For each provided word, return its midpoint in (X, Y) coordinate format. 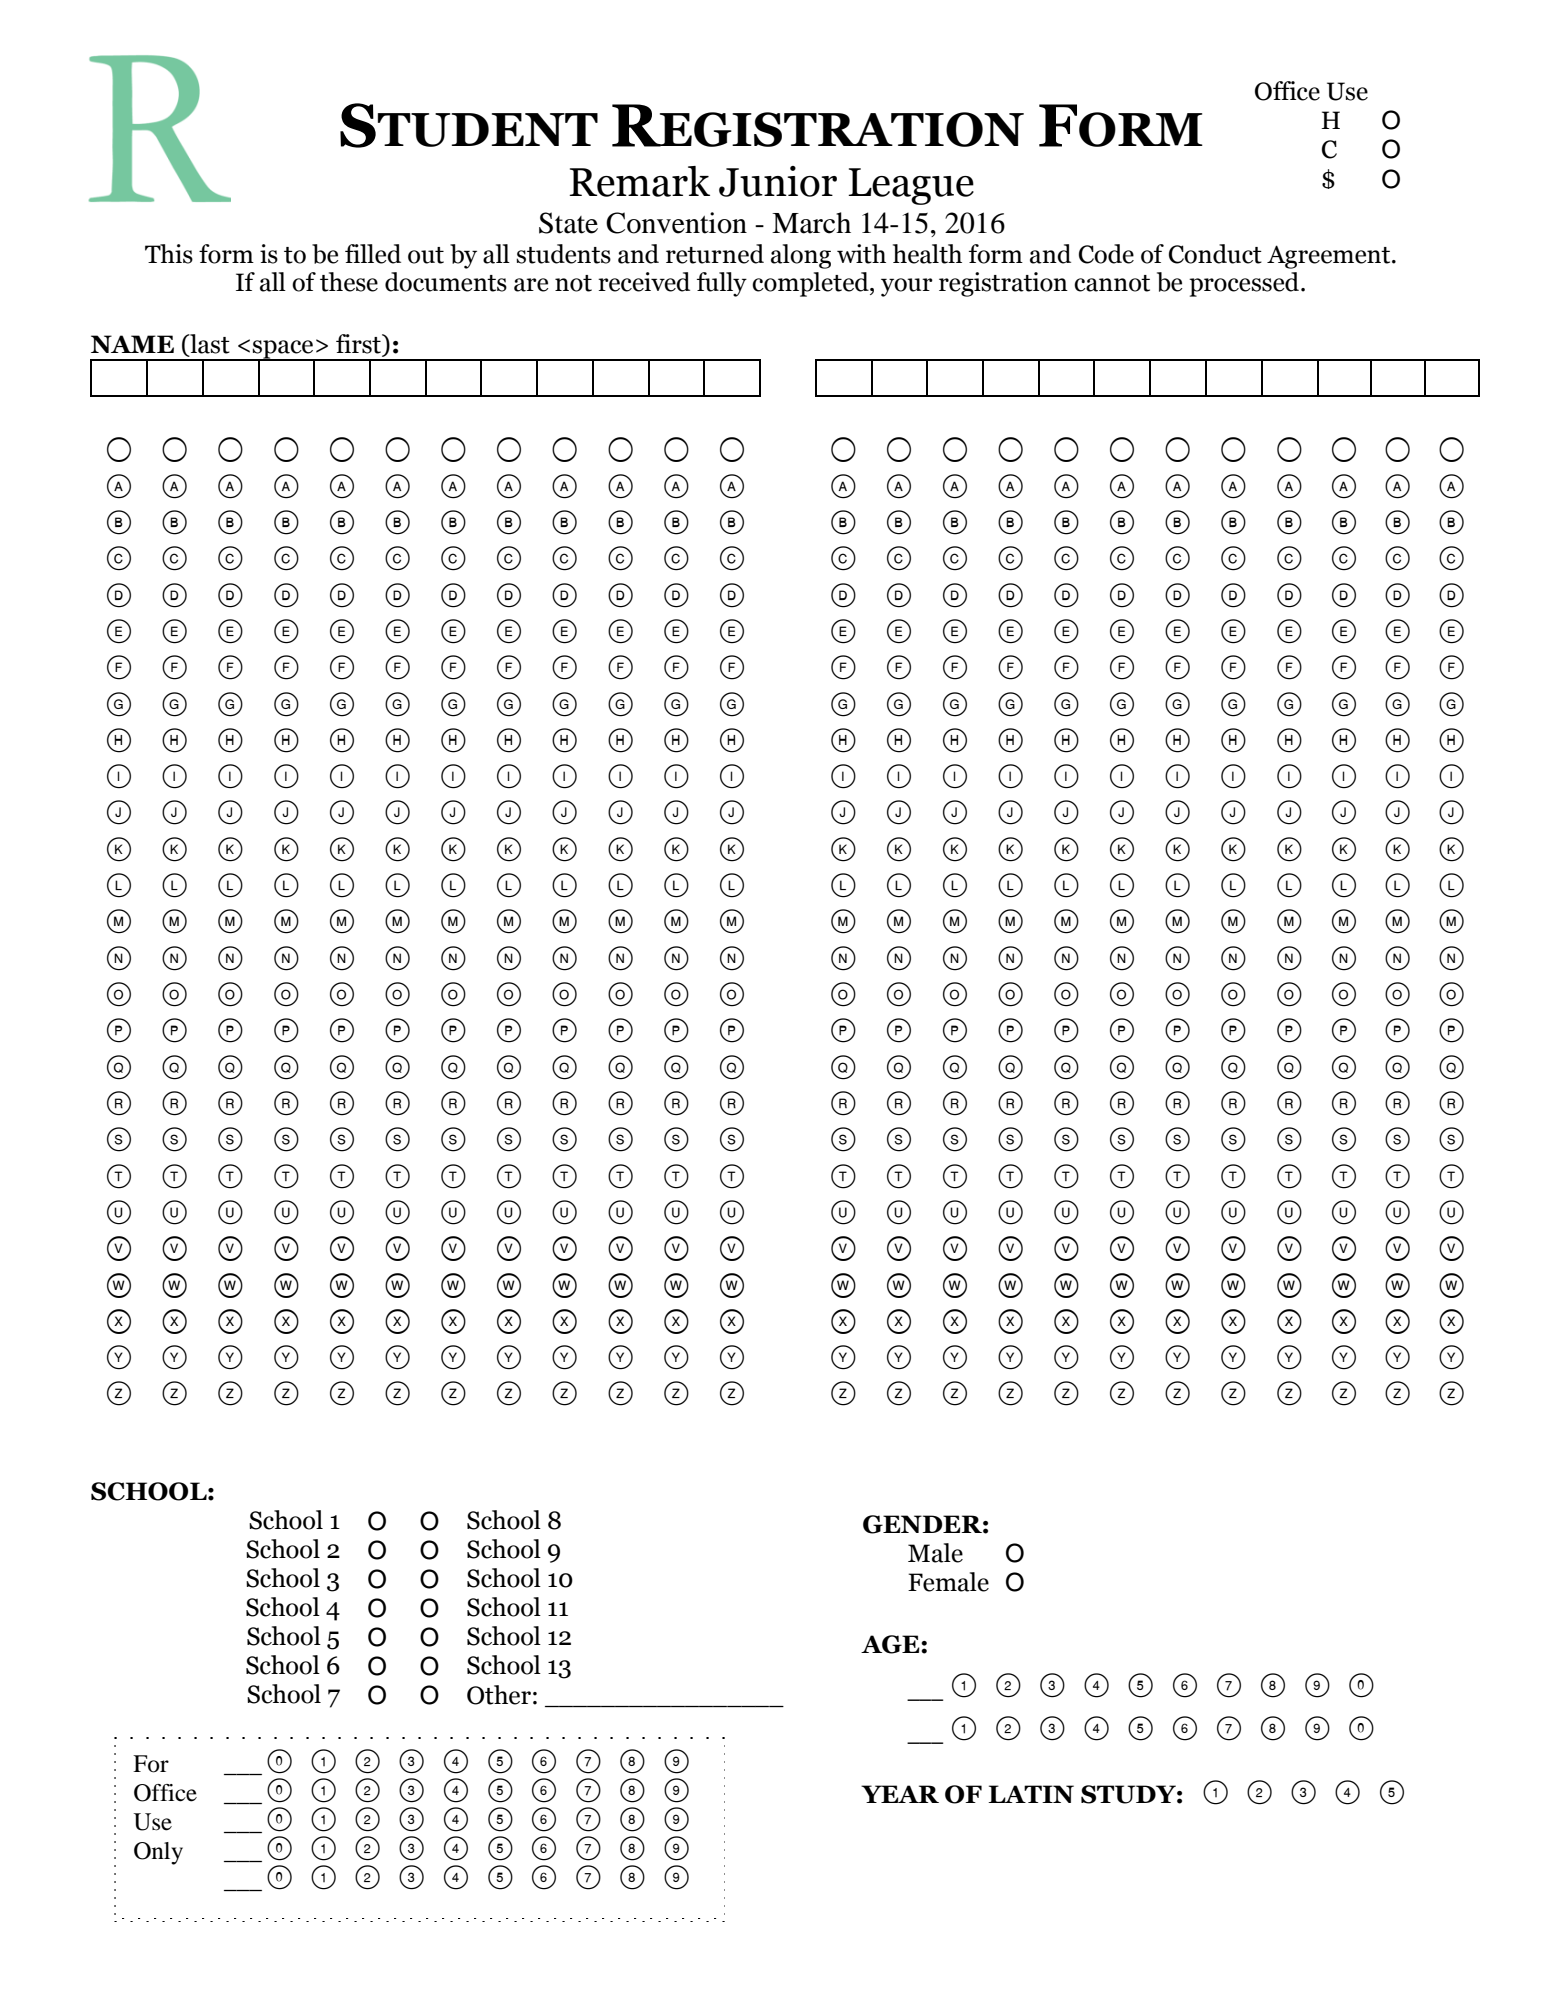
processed (1245, 284)
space (283, 350)
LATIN (1031, 1794)
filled (373, 254)
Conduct (1215, 254)
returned (715, 254)
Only (158, 1853)
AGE (891, 1644)
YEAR (900, 1794)
